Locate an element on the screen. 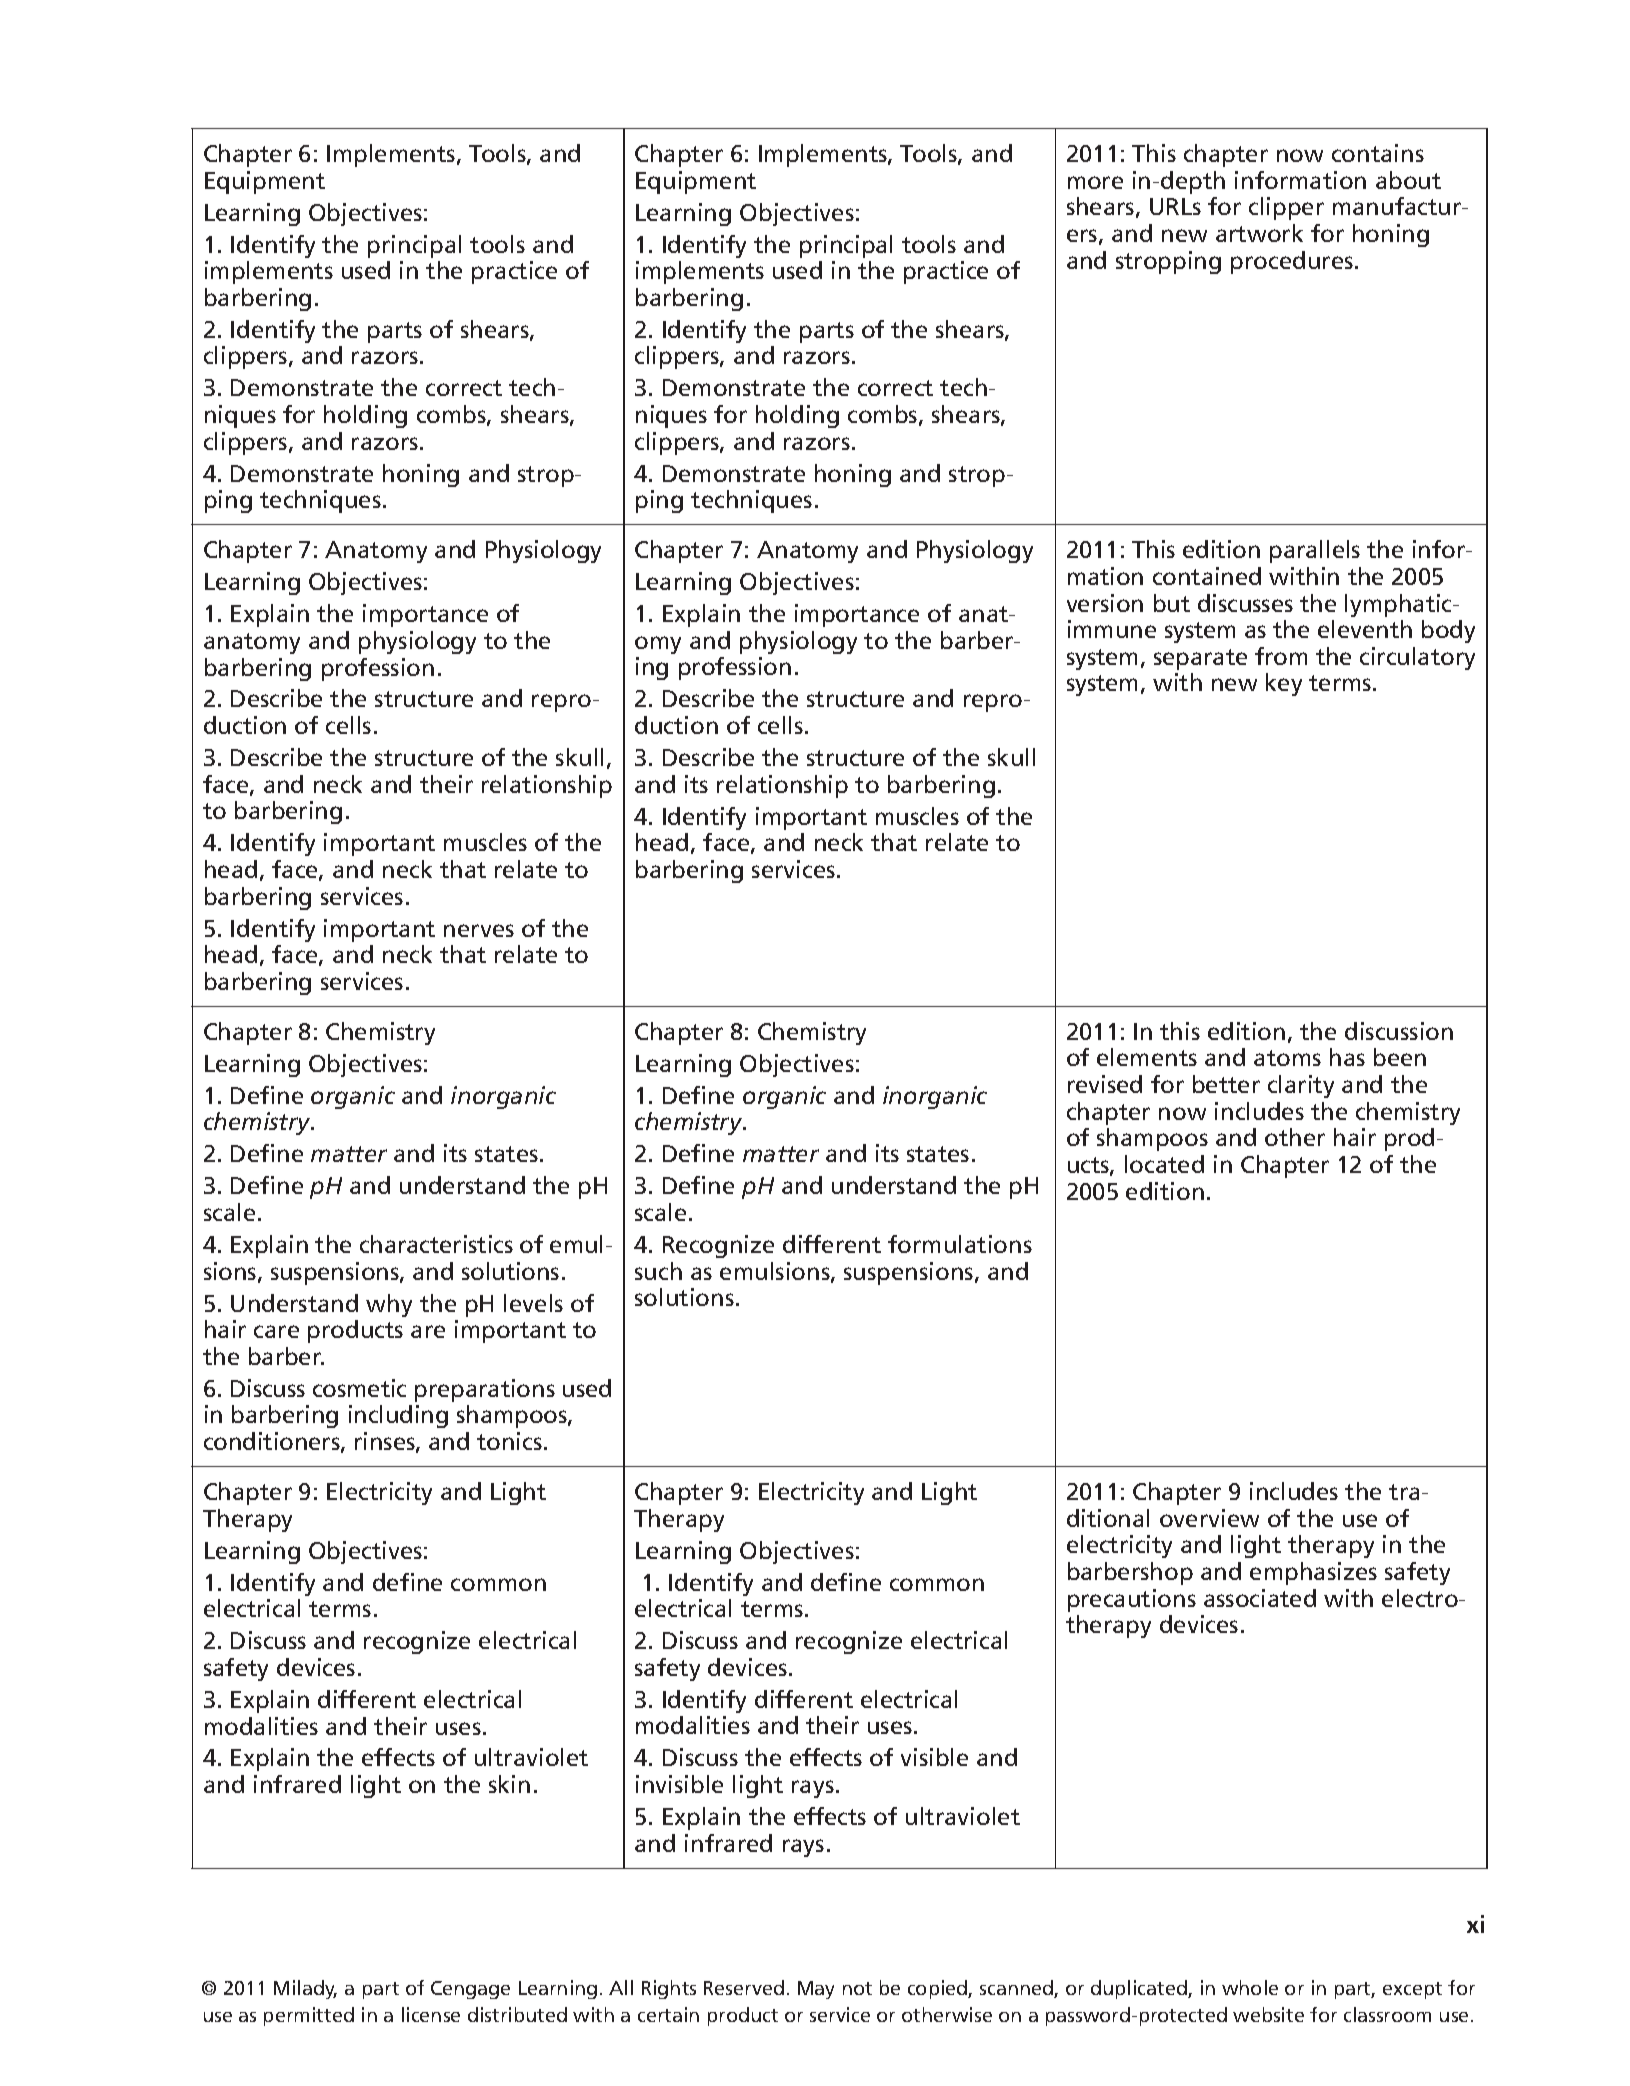 The height and width of the screenshot is (2086, 1630). whole is located at coordinates (1250, 1987).
